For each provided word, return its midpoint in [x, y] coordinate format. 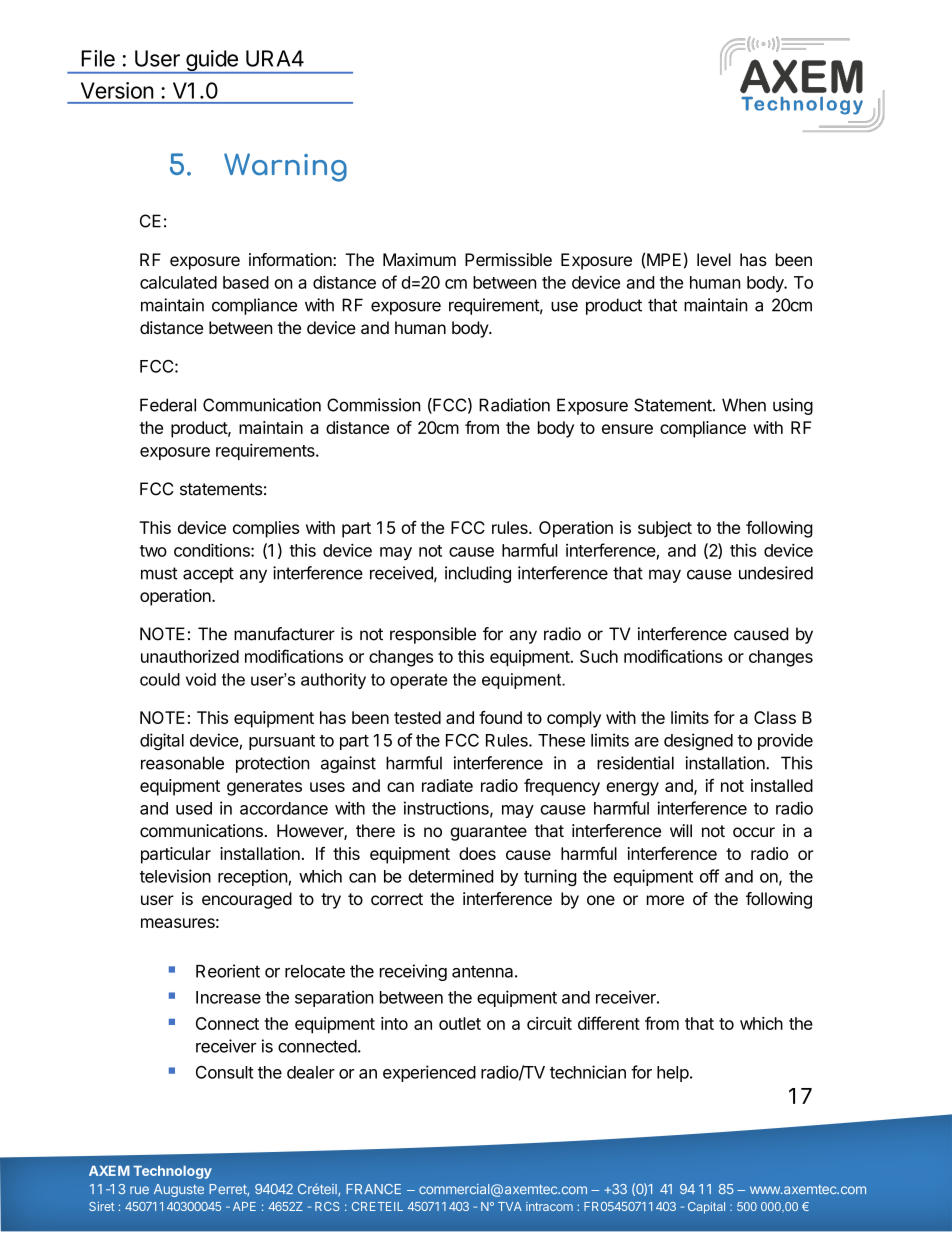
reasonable [182, 763]
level [714, 259]
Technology [172, 1172]
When [744, 405]
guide [212, 62]
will [681, 830]
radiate [447, 785]
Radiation [514, 405]
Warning [285, 167]
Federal [168, 405]
